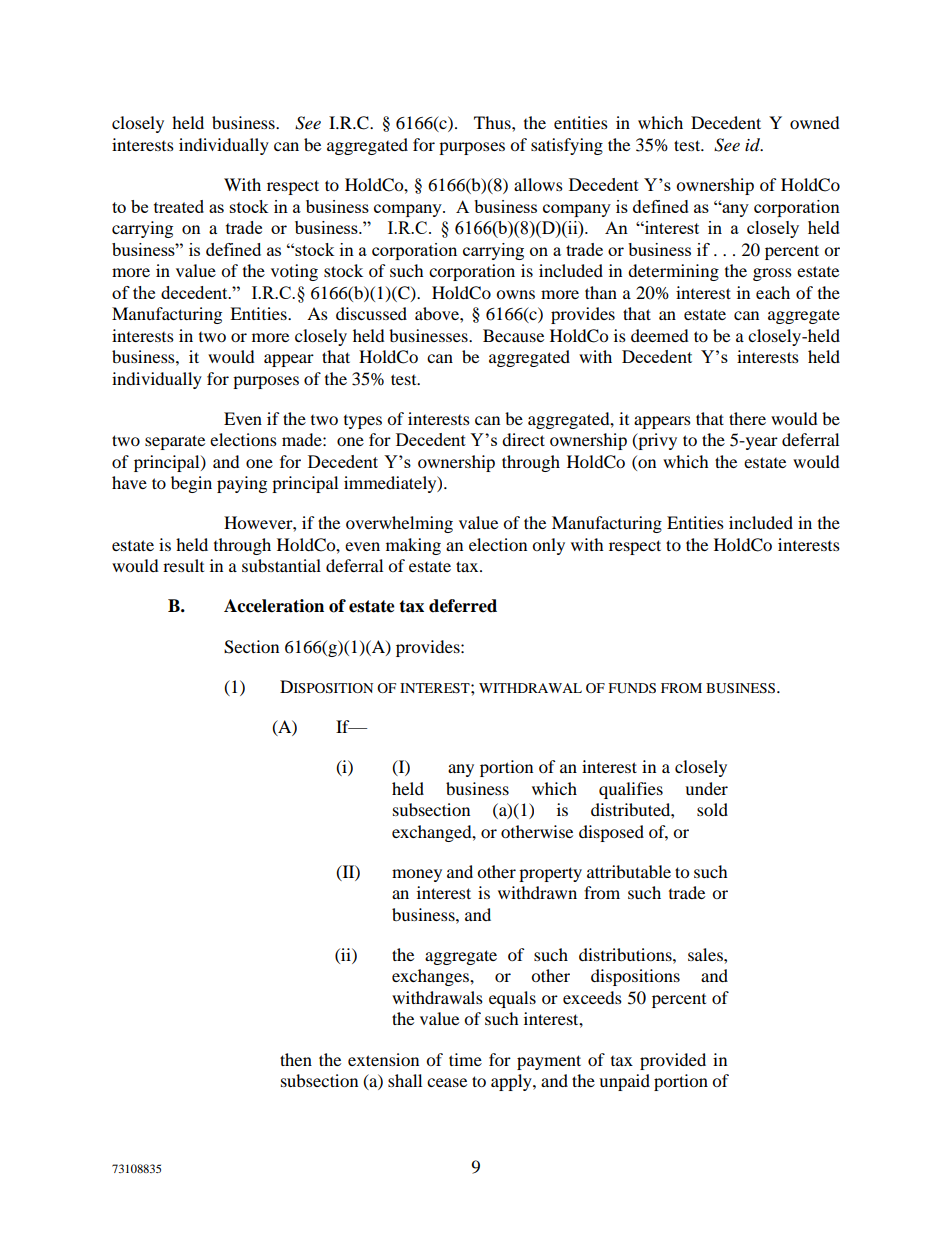 The width and height of the document is (952, 1233). What do you see at coordinates (747, 418) in the document?
I see `there` at bounding box center [747, 418].
